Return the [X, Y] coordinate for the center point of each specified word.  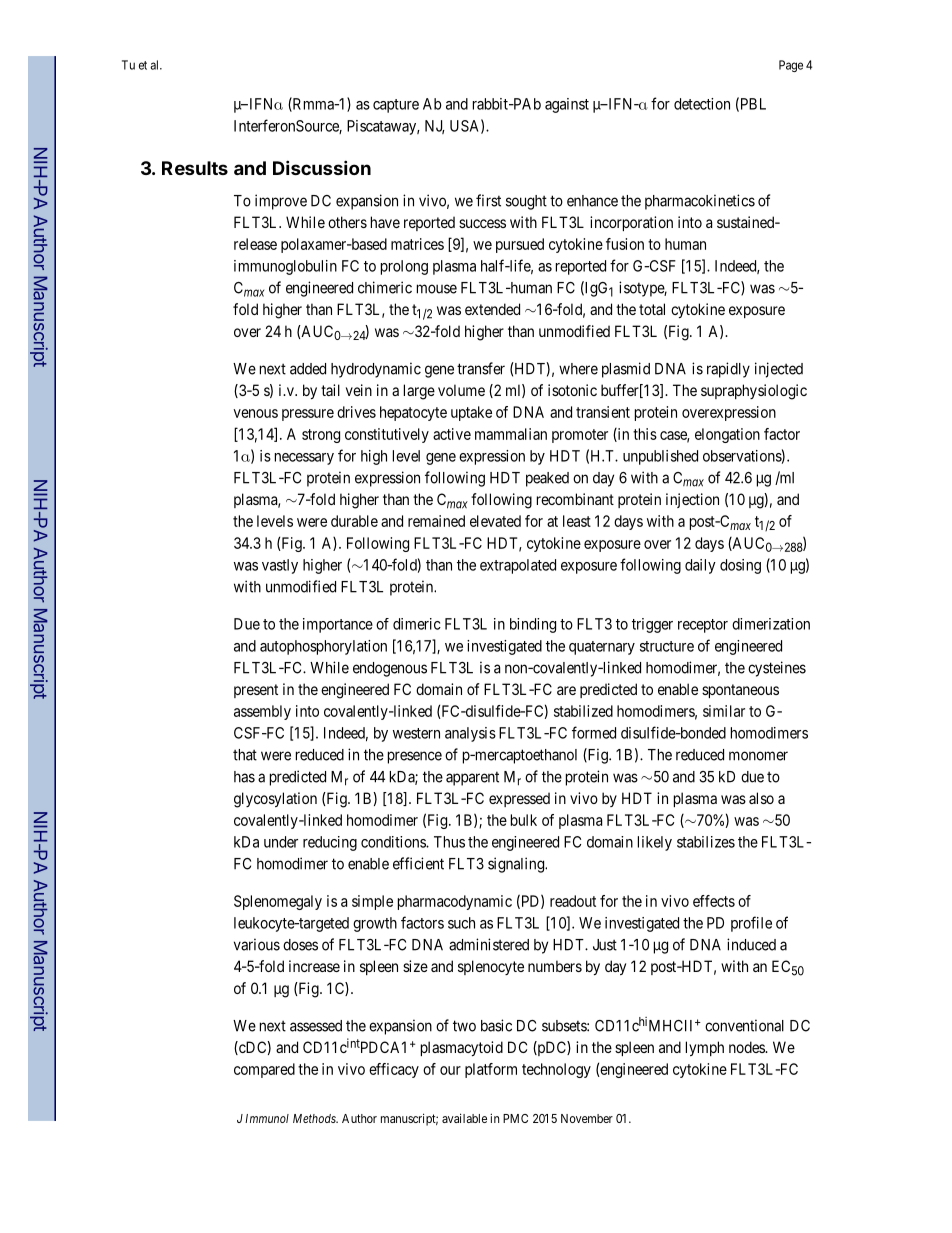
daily [700, 566]
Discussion [322, 167]
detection [702, 104]
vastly [280, 566]
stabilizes [706, 842]
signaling [517, 865]
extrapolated [518, 566]
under [281, 842]
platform [491, 1070]
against [567, 105]
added [308, 369]
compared [264, 1070]
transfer [481, 368]
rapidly [728, 370]
